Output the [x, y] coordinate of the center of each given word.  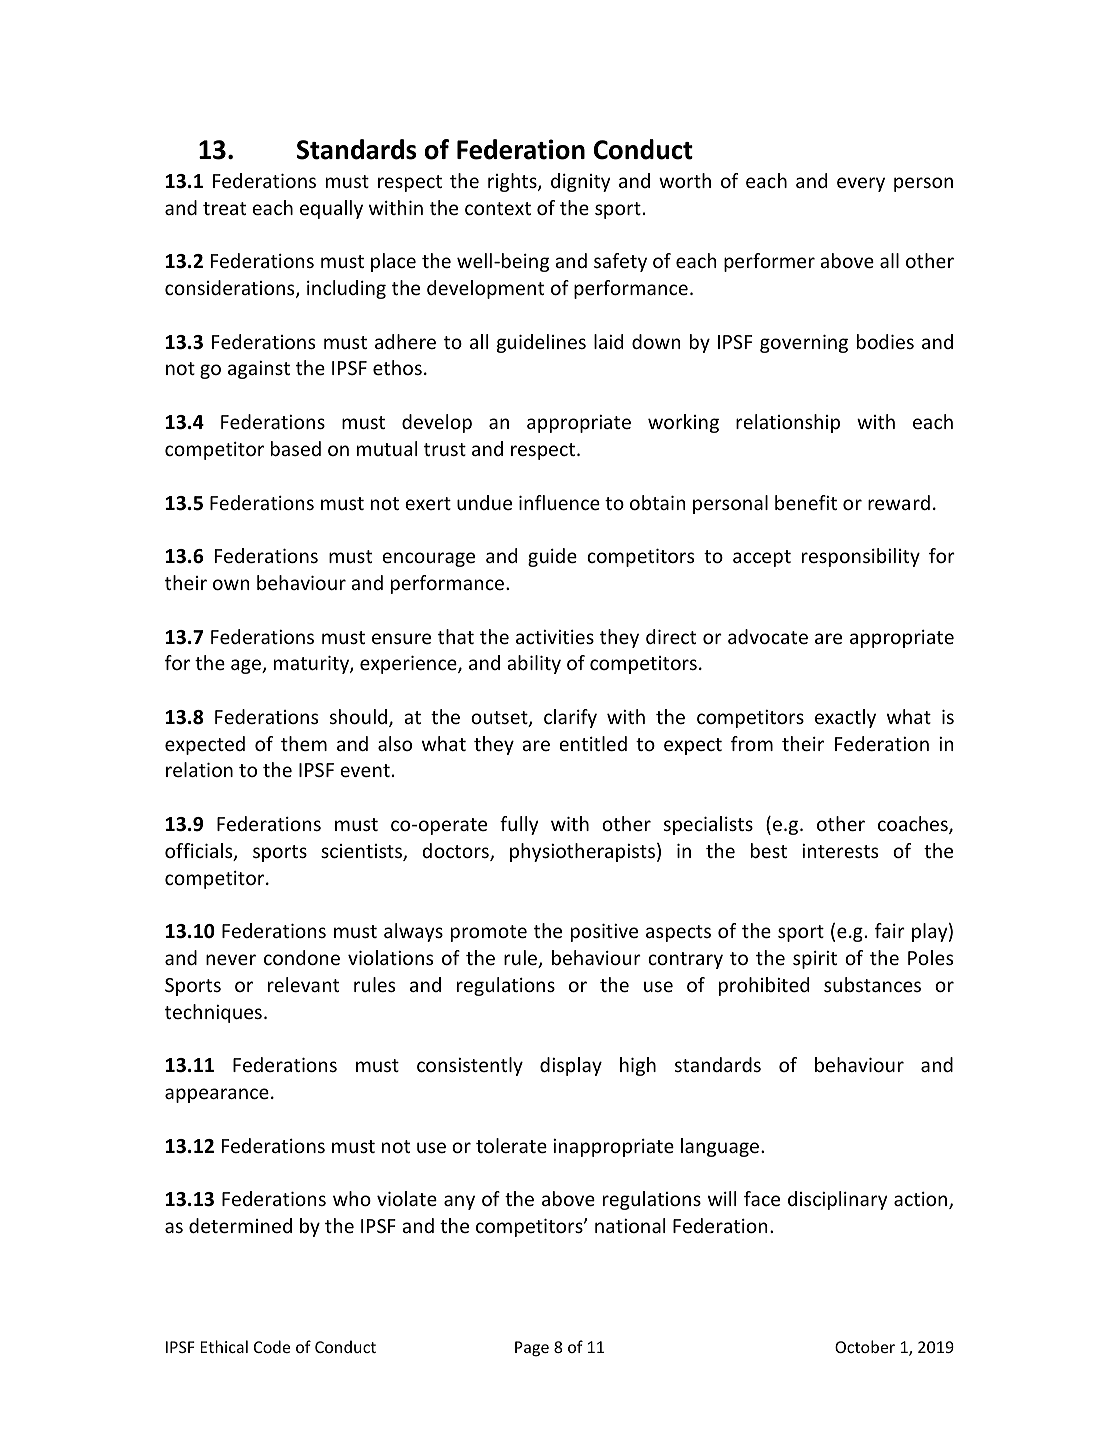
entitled [593, 743]
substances [872, 984]
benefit [806, 502]
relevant [303, 984]
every [861, 184]
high [638, 1066]
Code [272, 1346]
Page [532, 1349]
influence [559, 502]
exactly [845, 718]
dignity [580, 182]
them [304, 743]
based [296, 448]
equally [331, 209]
